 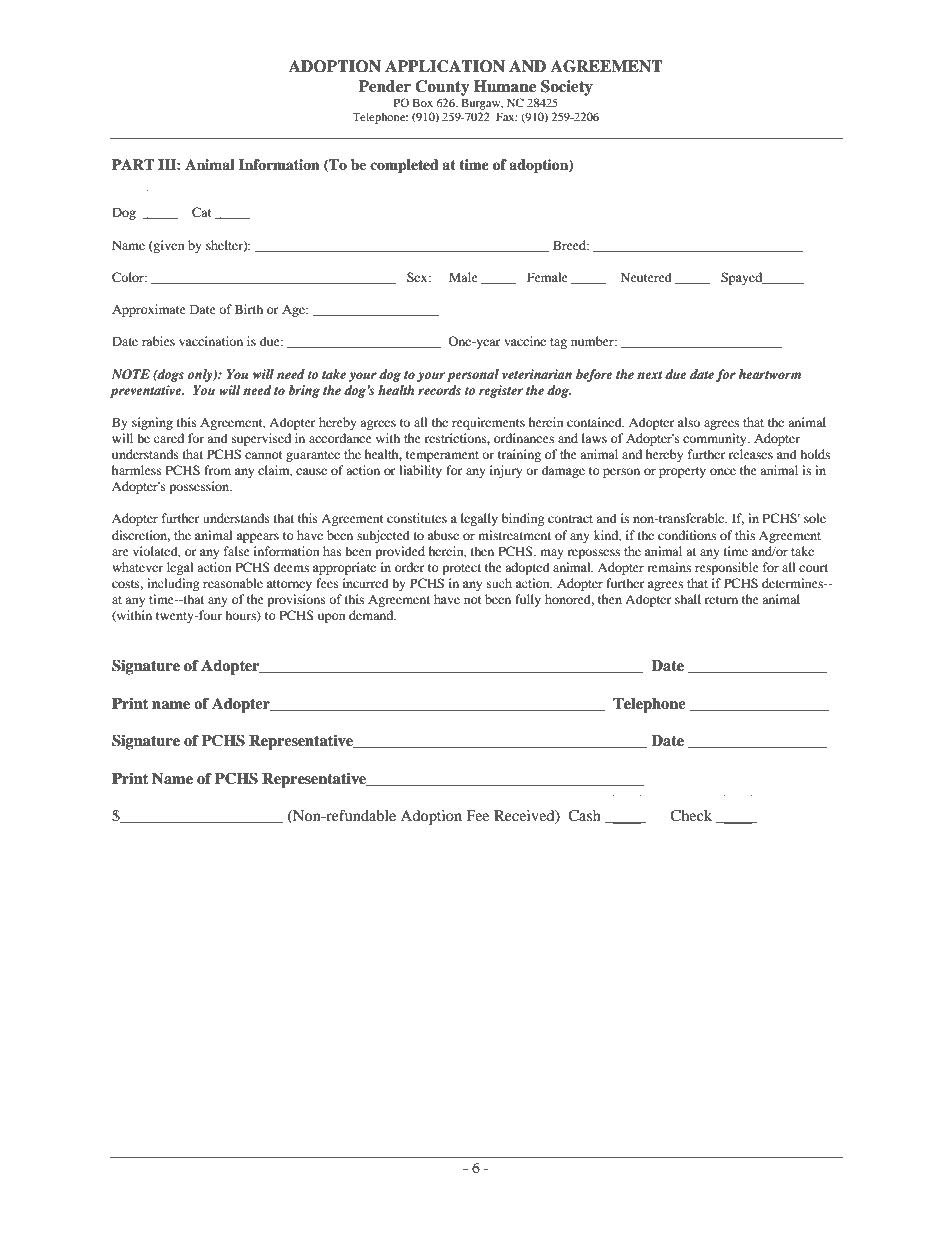 I want to click on Neutered, so click(x=646, y=277).
